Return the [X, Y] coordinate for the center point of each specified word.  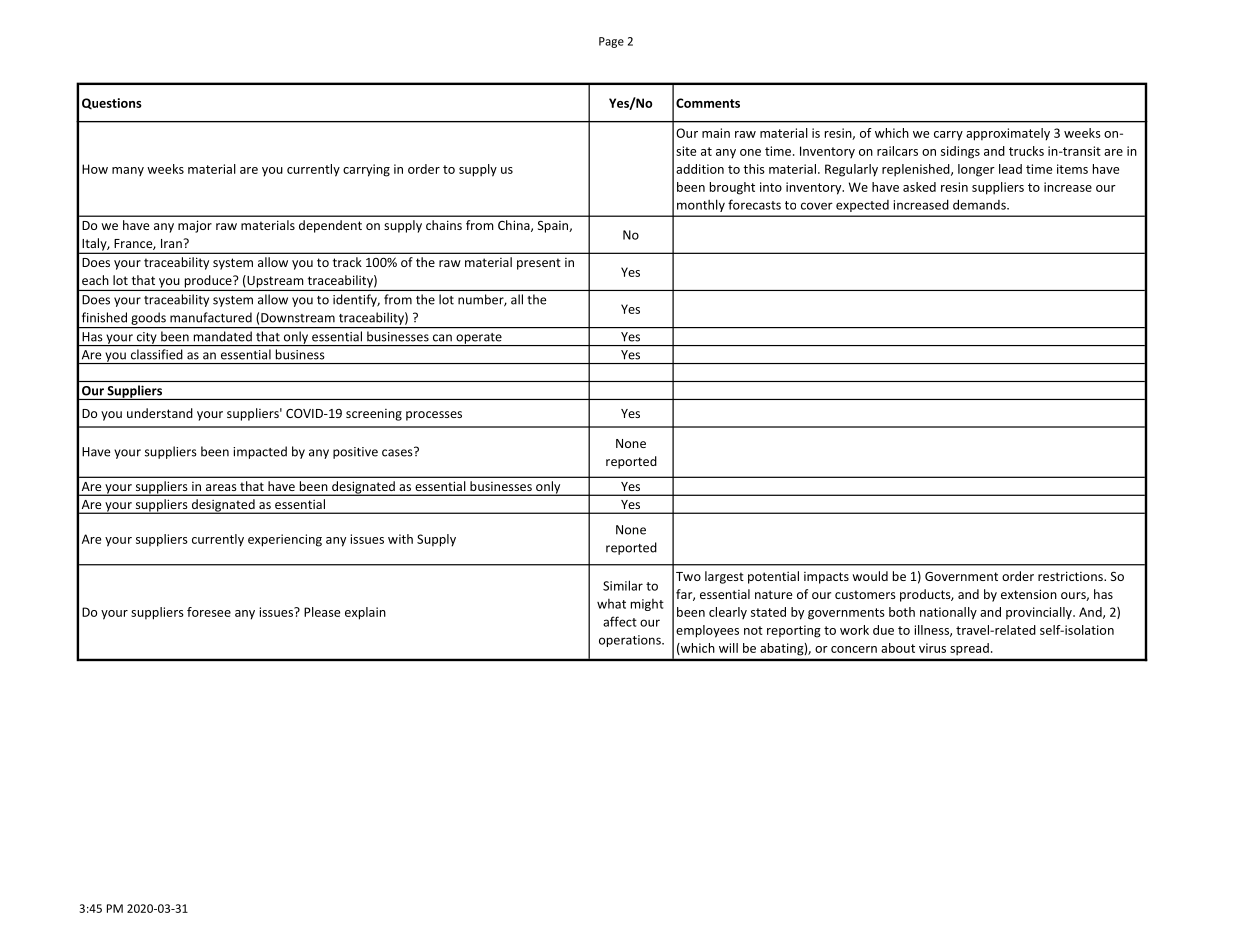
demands [980, 204]
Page [611, 42]
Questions [112, 104]
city [146, 339]
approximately [1008, 134]
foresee [209, 612]
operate [479, 339]
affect [620, 621]
